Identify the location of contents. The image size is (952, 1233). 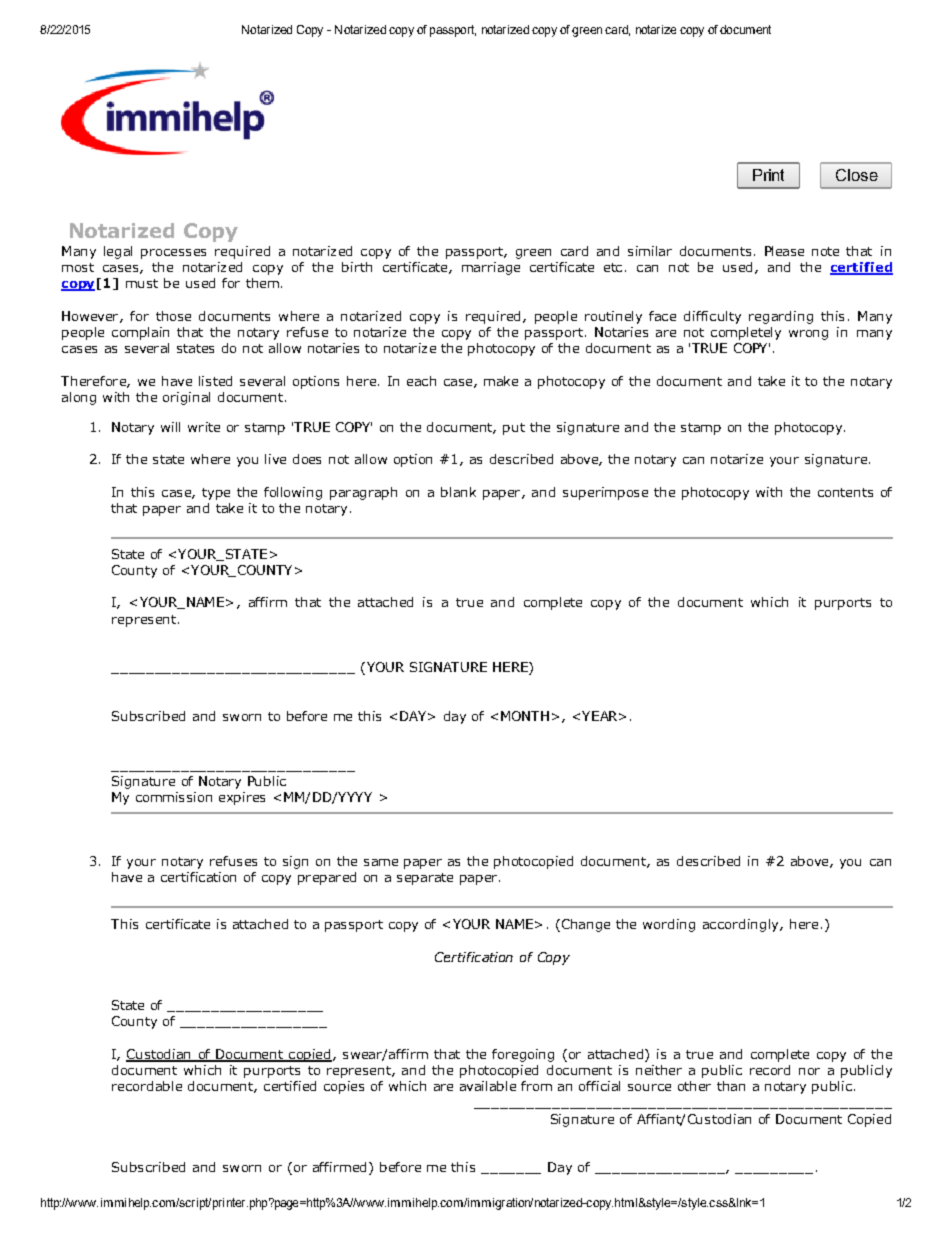
(845, 492).
